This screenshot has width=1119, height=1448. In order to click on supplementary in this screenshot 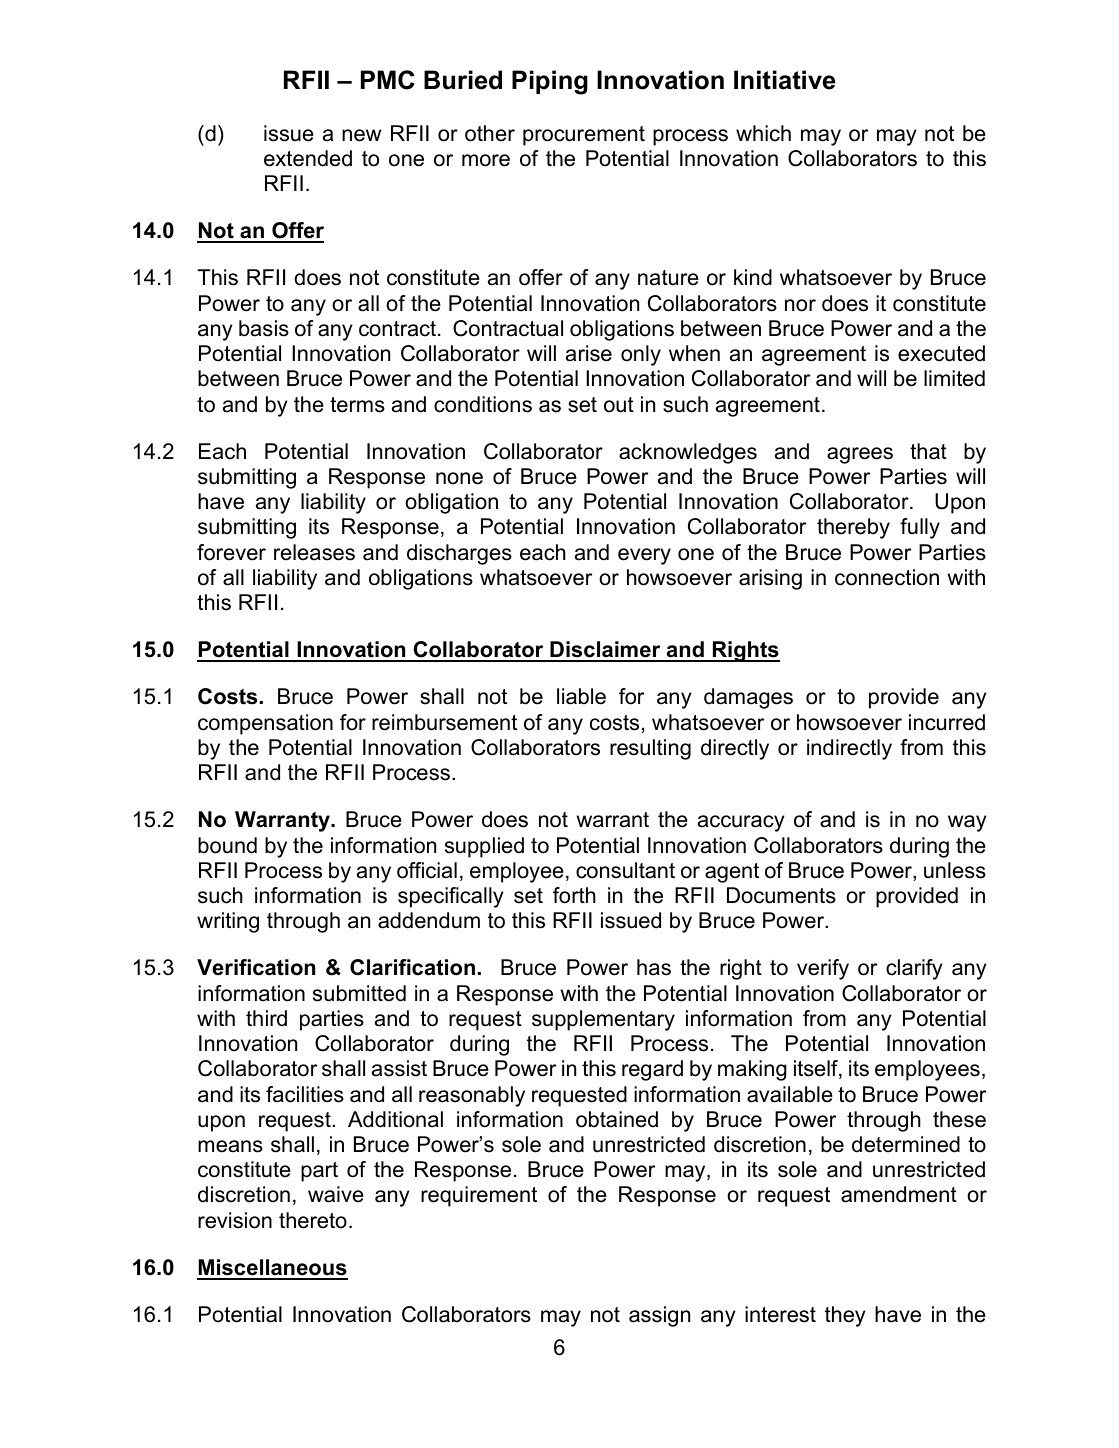, I will do `click(603, 1020)`.
